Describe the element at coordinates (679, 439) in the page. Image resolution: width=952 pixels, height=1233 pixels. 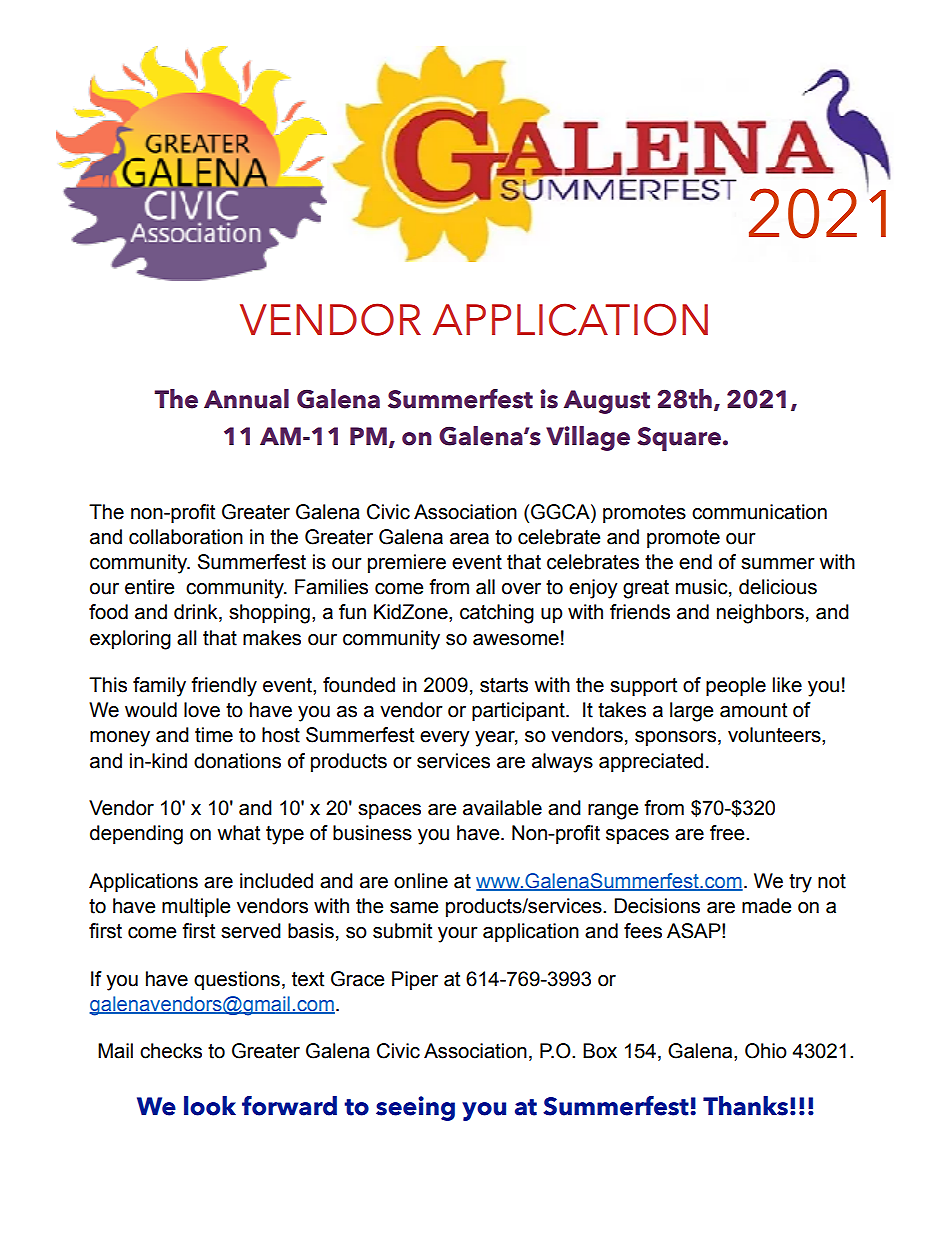
I see `Square` at that location.
